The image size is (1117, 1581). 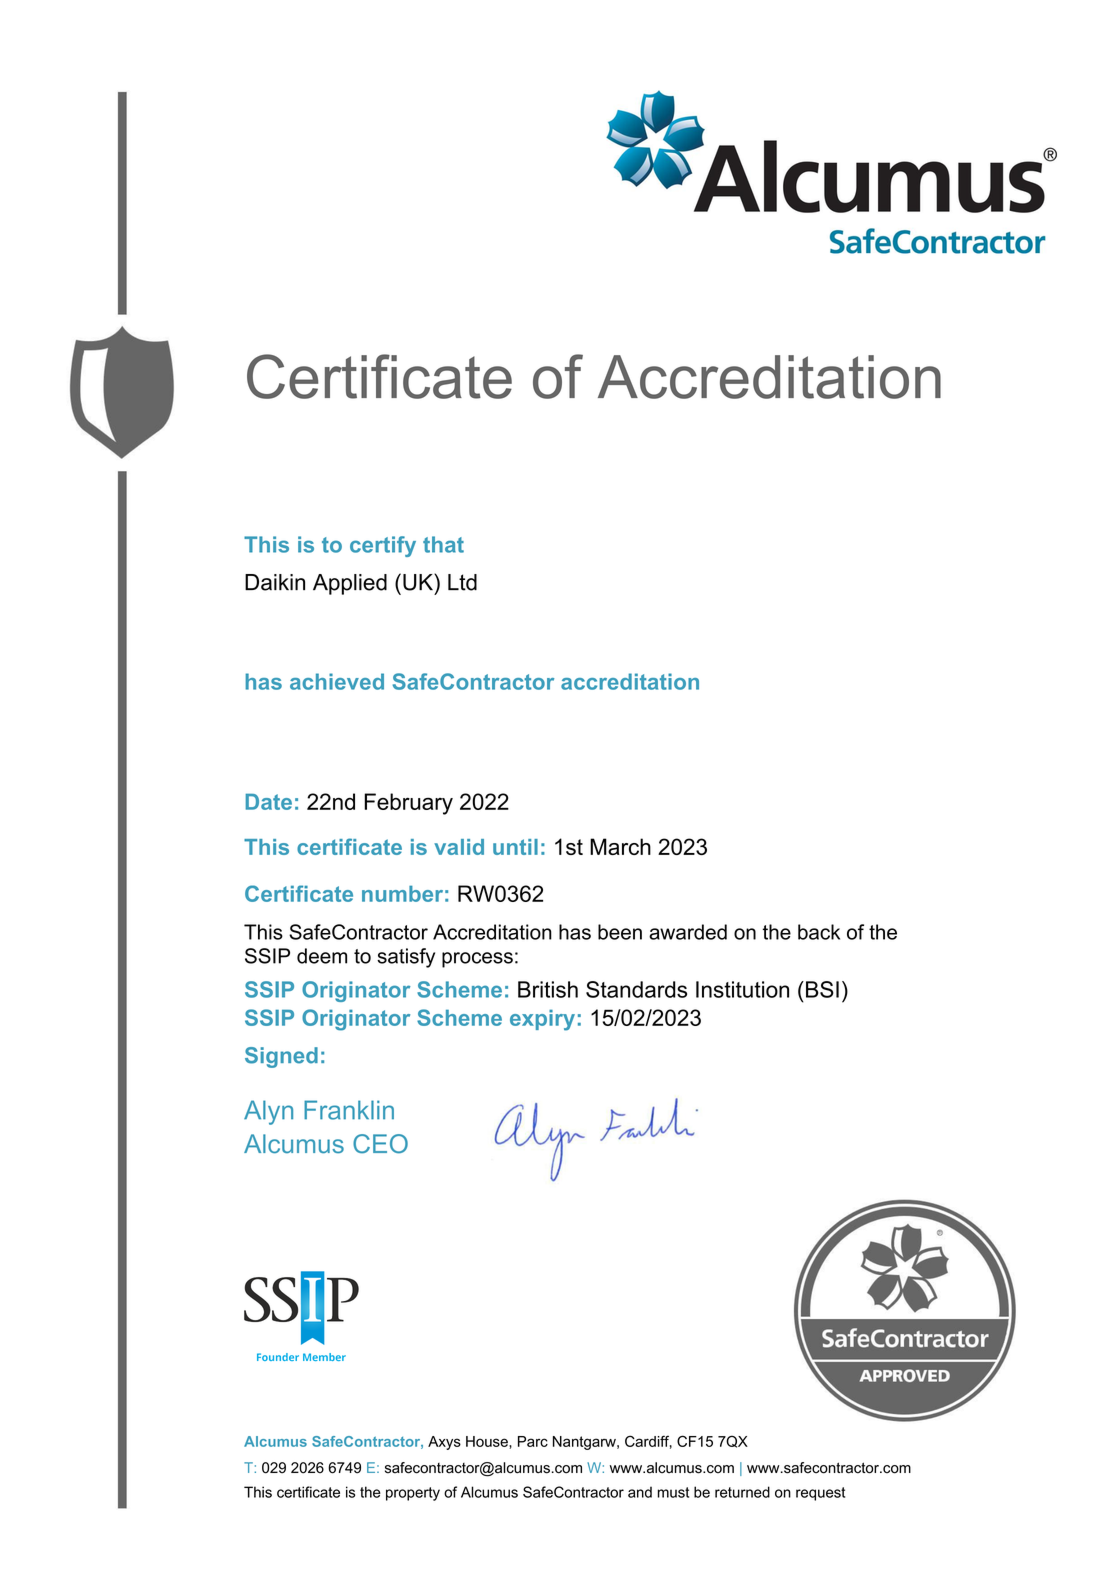 What do you see at coordinates (533, 1441) in the screenshot?
I see `Parc` at bounding box center [533, 1441].
